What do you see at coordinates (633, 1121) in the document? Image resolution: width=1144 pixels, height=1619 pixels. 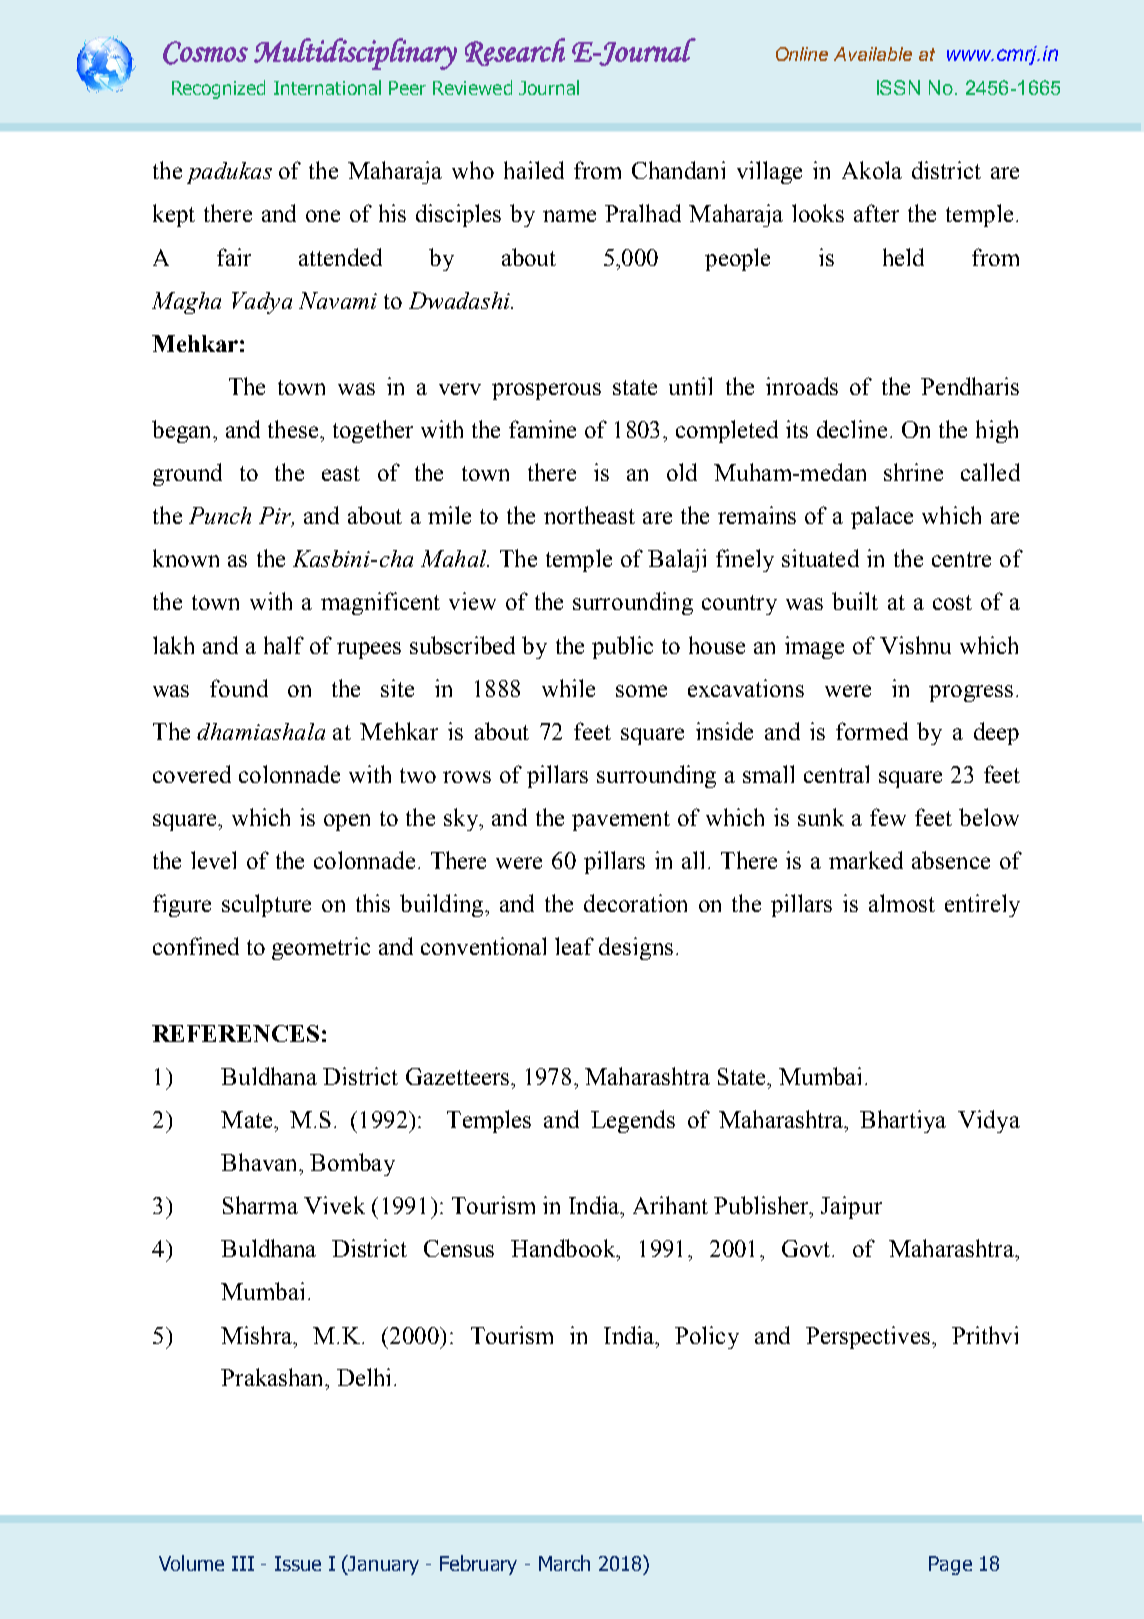 I see `Legends` at bounding box center [633, 1121].
